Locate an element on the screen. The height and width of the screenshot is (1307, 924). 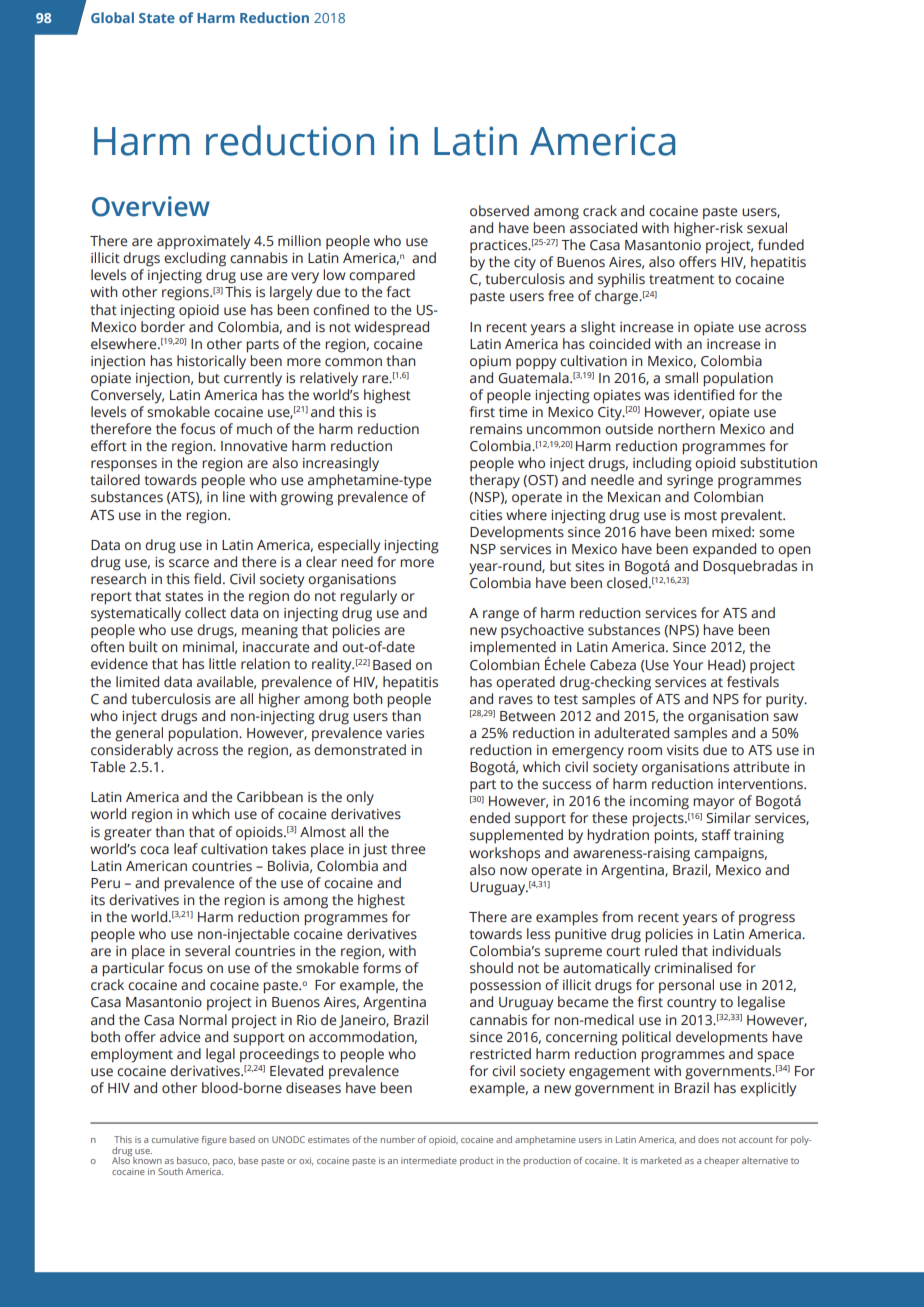
cumulative is located at coordinates (175, 1139).
